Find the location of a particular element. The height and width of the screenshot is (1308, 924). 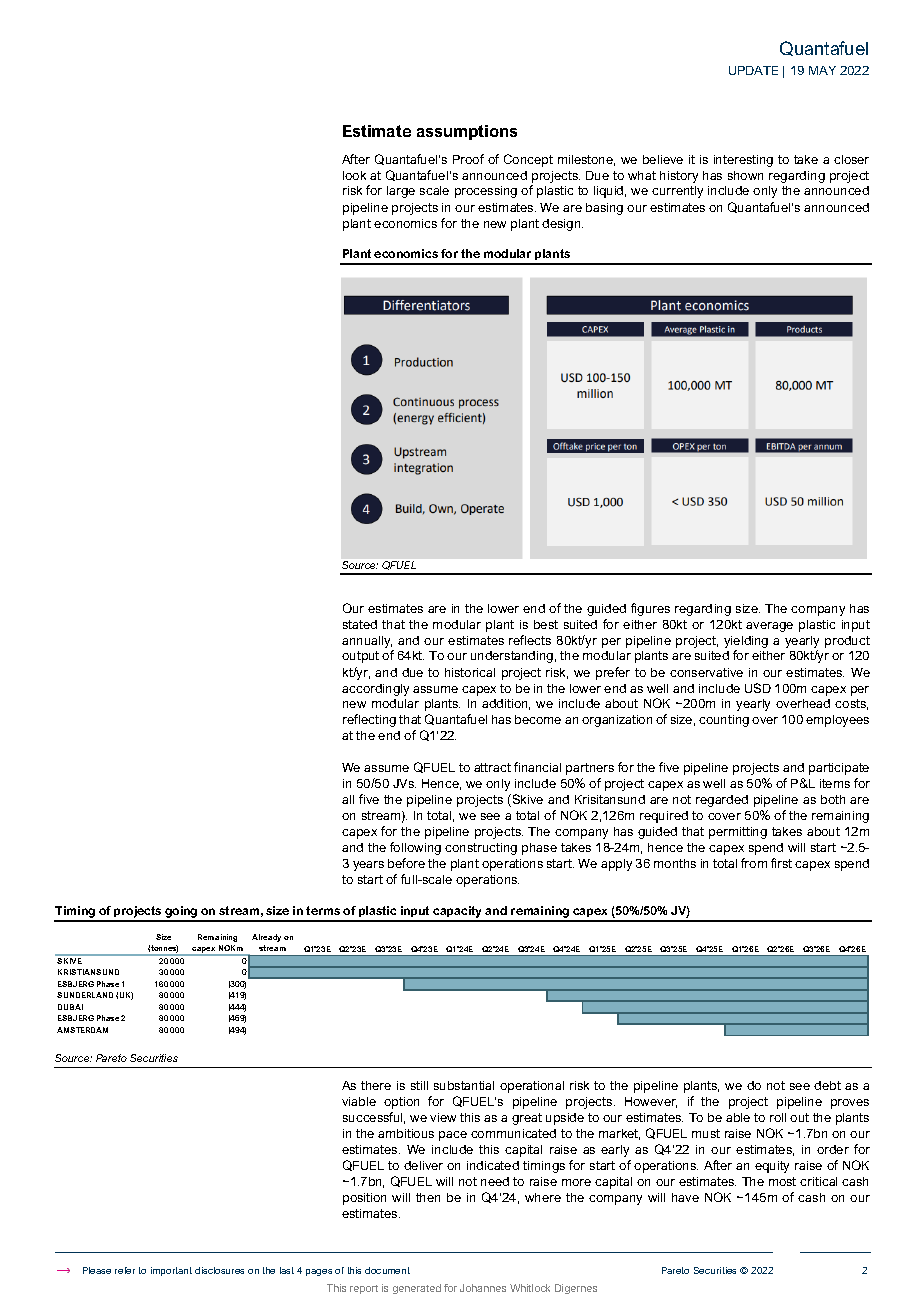

look is located at coordinates (354, 175).
